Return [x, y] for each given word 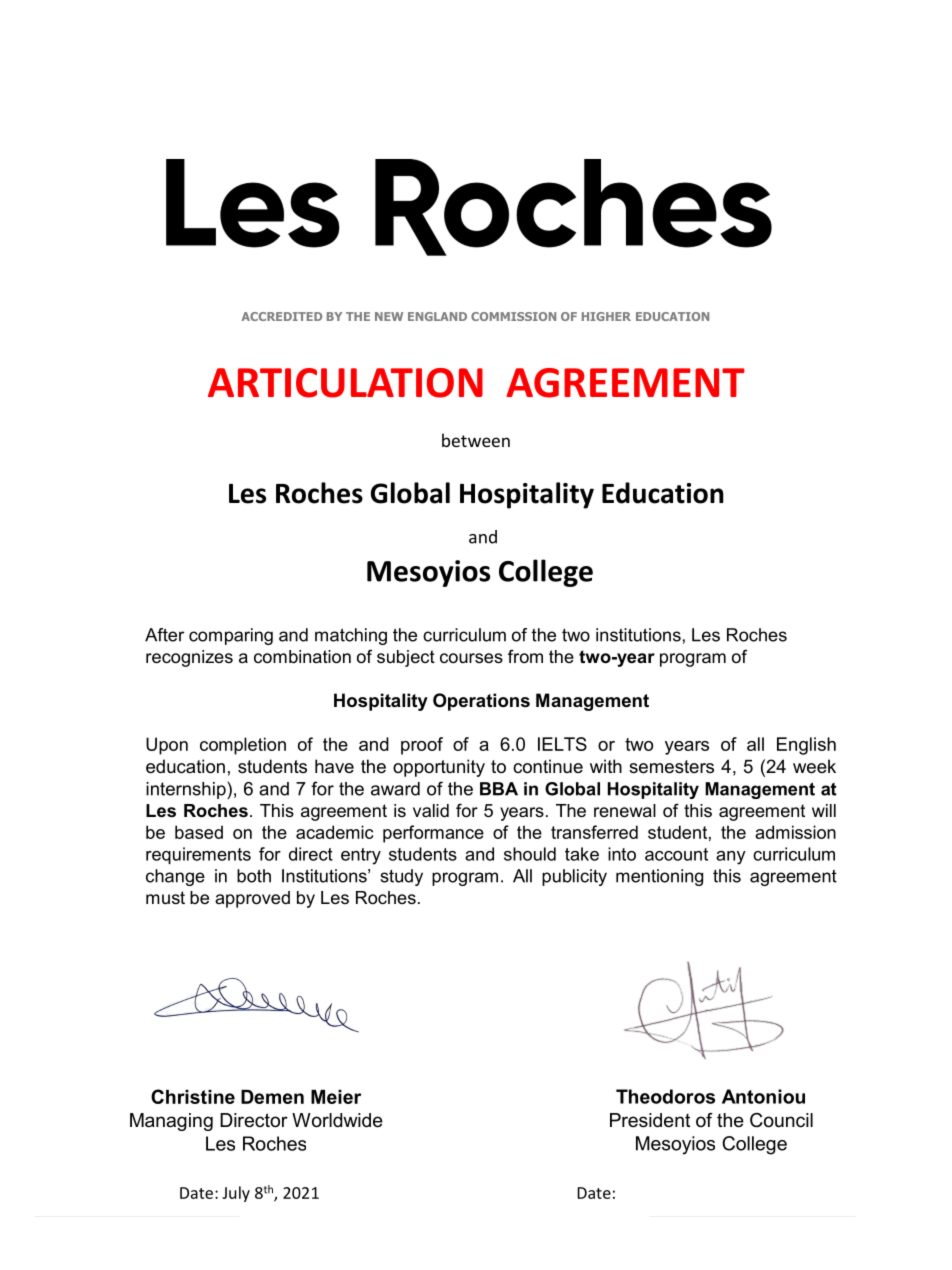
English [806, 746]
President [650, 1120]
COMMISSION [513, 316]
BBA [499, 789]
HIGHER [606, 316]
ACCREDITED [282, 316]
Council [781, 1120]
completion [243, 746]
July [236, 1194]
